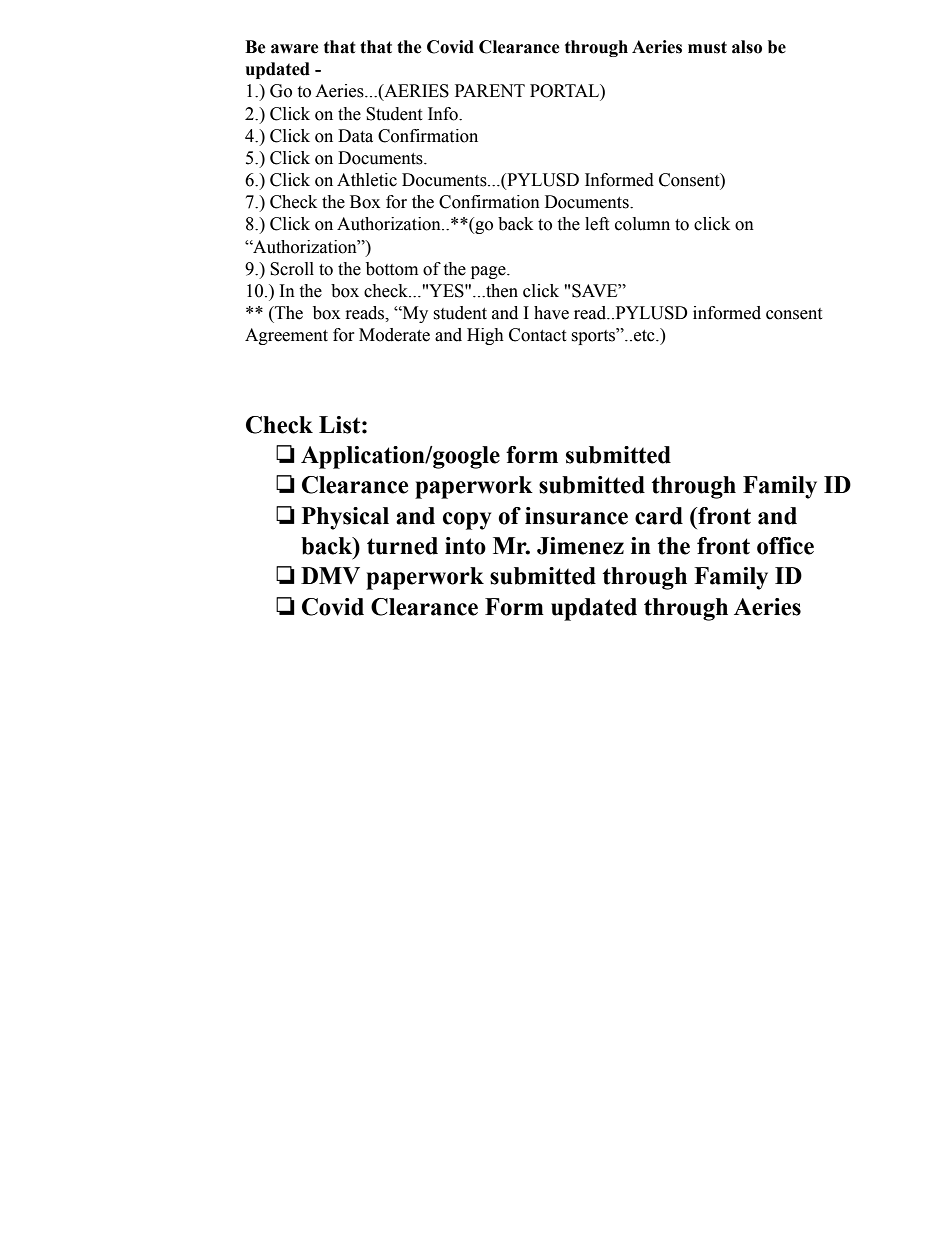  What do you see at coordinates (551, 313) in the page?
I see `have` at bounding box center [551, 313].
